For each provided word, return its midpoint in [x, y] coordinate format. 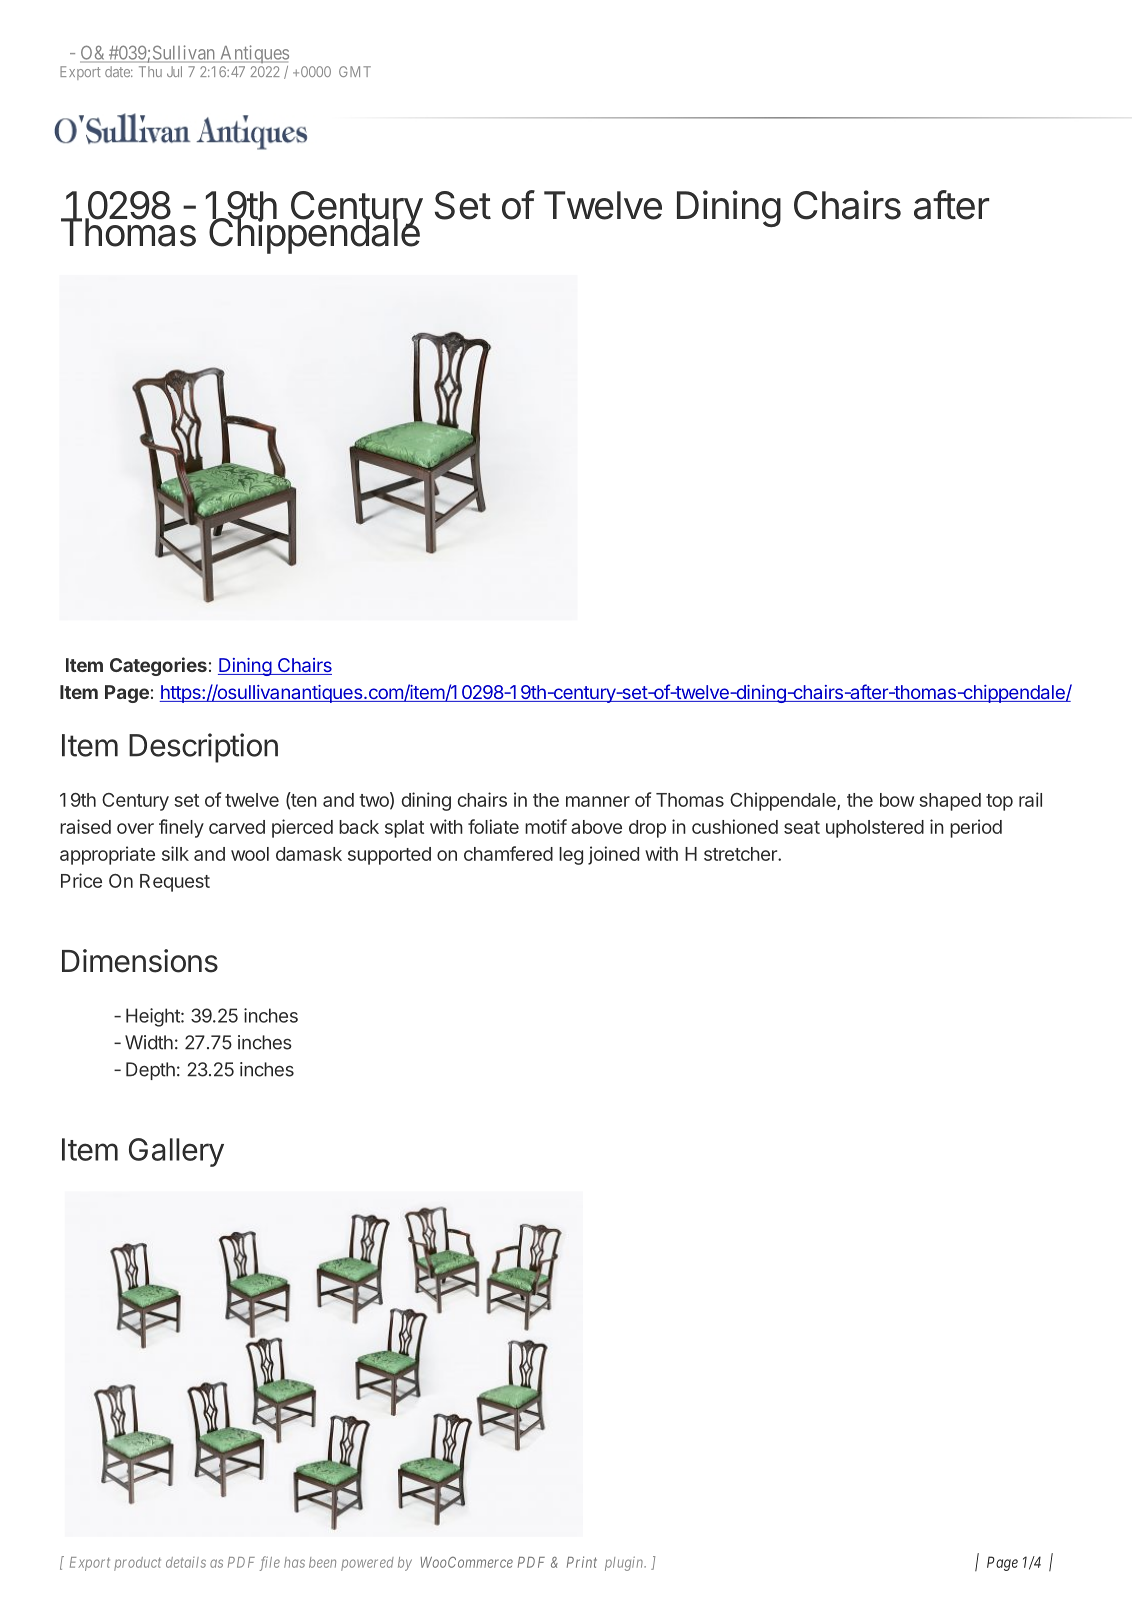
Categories [158, 666]
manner [598, 801]
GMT [355, 71]
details [186, 1562]
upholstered [875, 829]
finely [181, 828]
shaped [950, 802]
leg [571, 856]
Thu [150, 71]
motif [546, 826]
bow [897, 800]
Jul [174, 71]
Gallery [176, 1152]
